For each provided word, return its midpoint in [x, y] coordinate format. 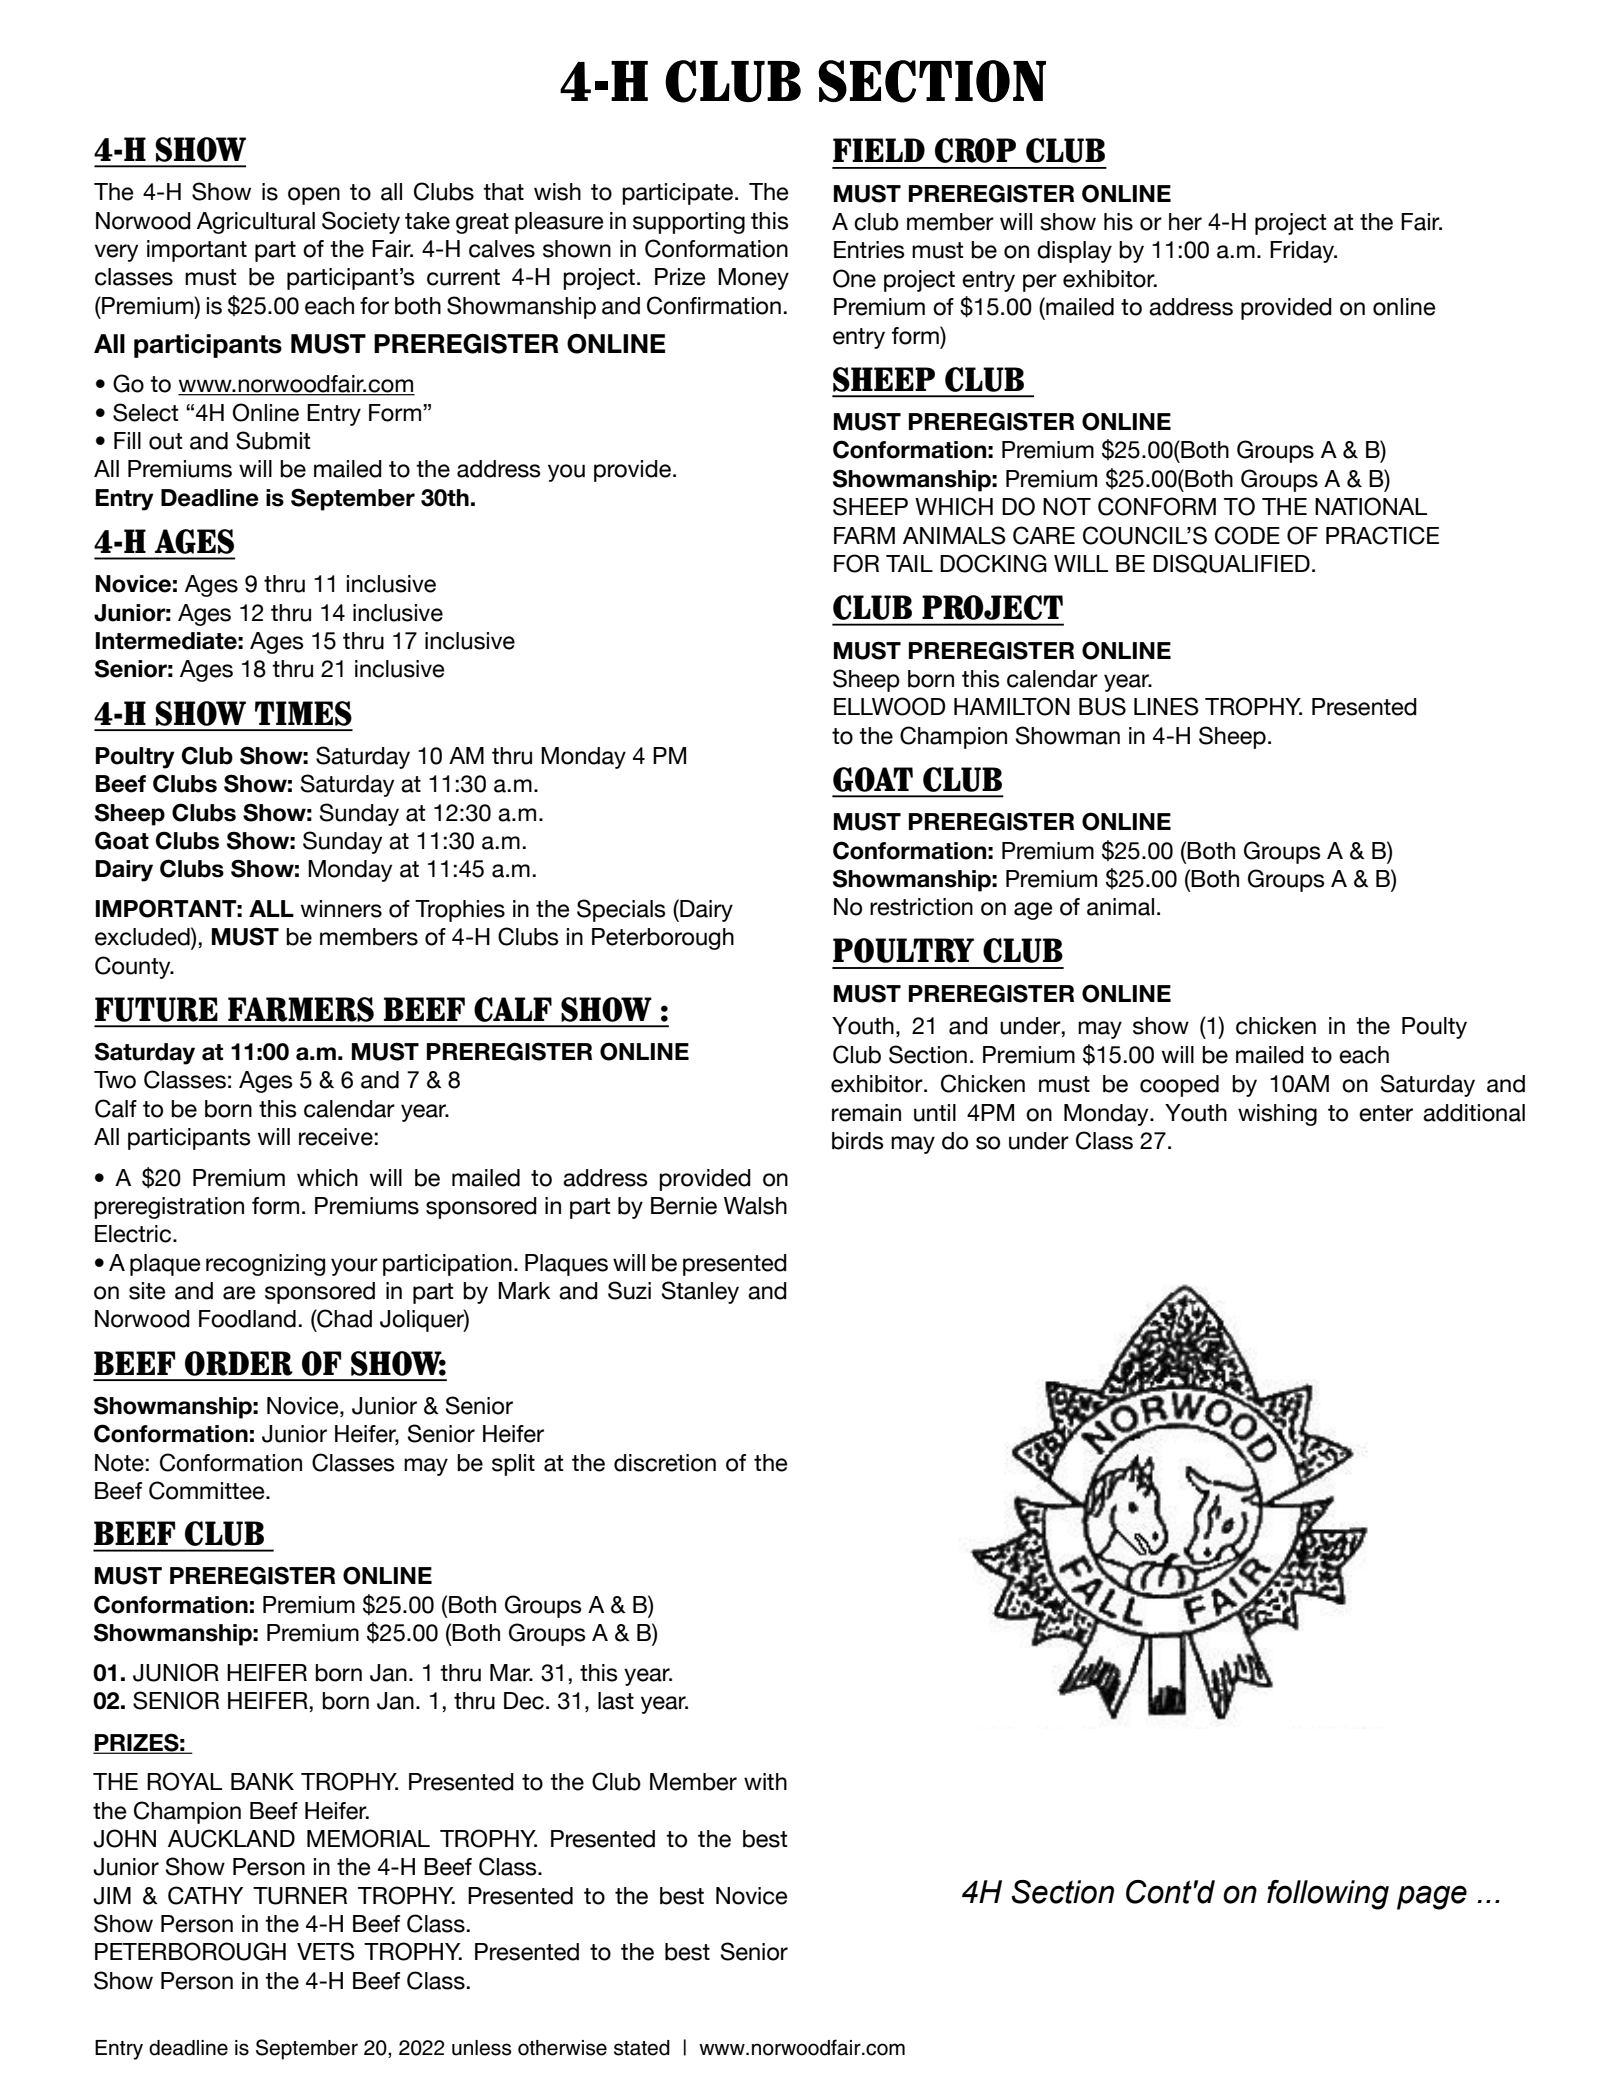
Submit [273, 440]
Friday [1303, 252]
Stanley [700, 1292]
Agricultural [256, 223]
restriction [921, 907]
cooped [1179, 1086]
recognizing [265, 1265]
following [1328, 1895]
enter [1386, 1113]
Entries [869, 250]
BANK [262, 1781]
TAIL [909, 563]
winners [341, 909]
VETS [326, 1951]
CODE [1247, 535]
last [616, 1701]
